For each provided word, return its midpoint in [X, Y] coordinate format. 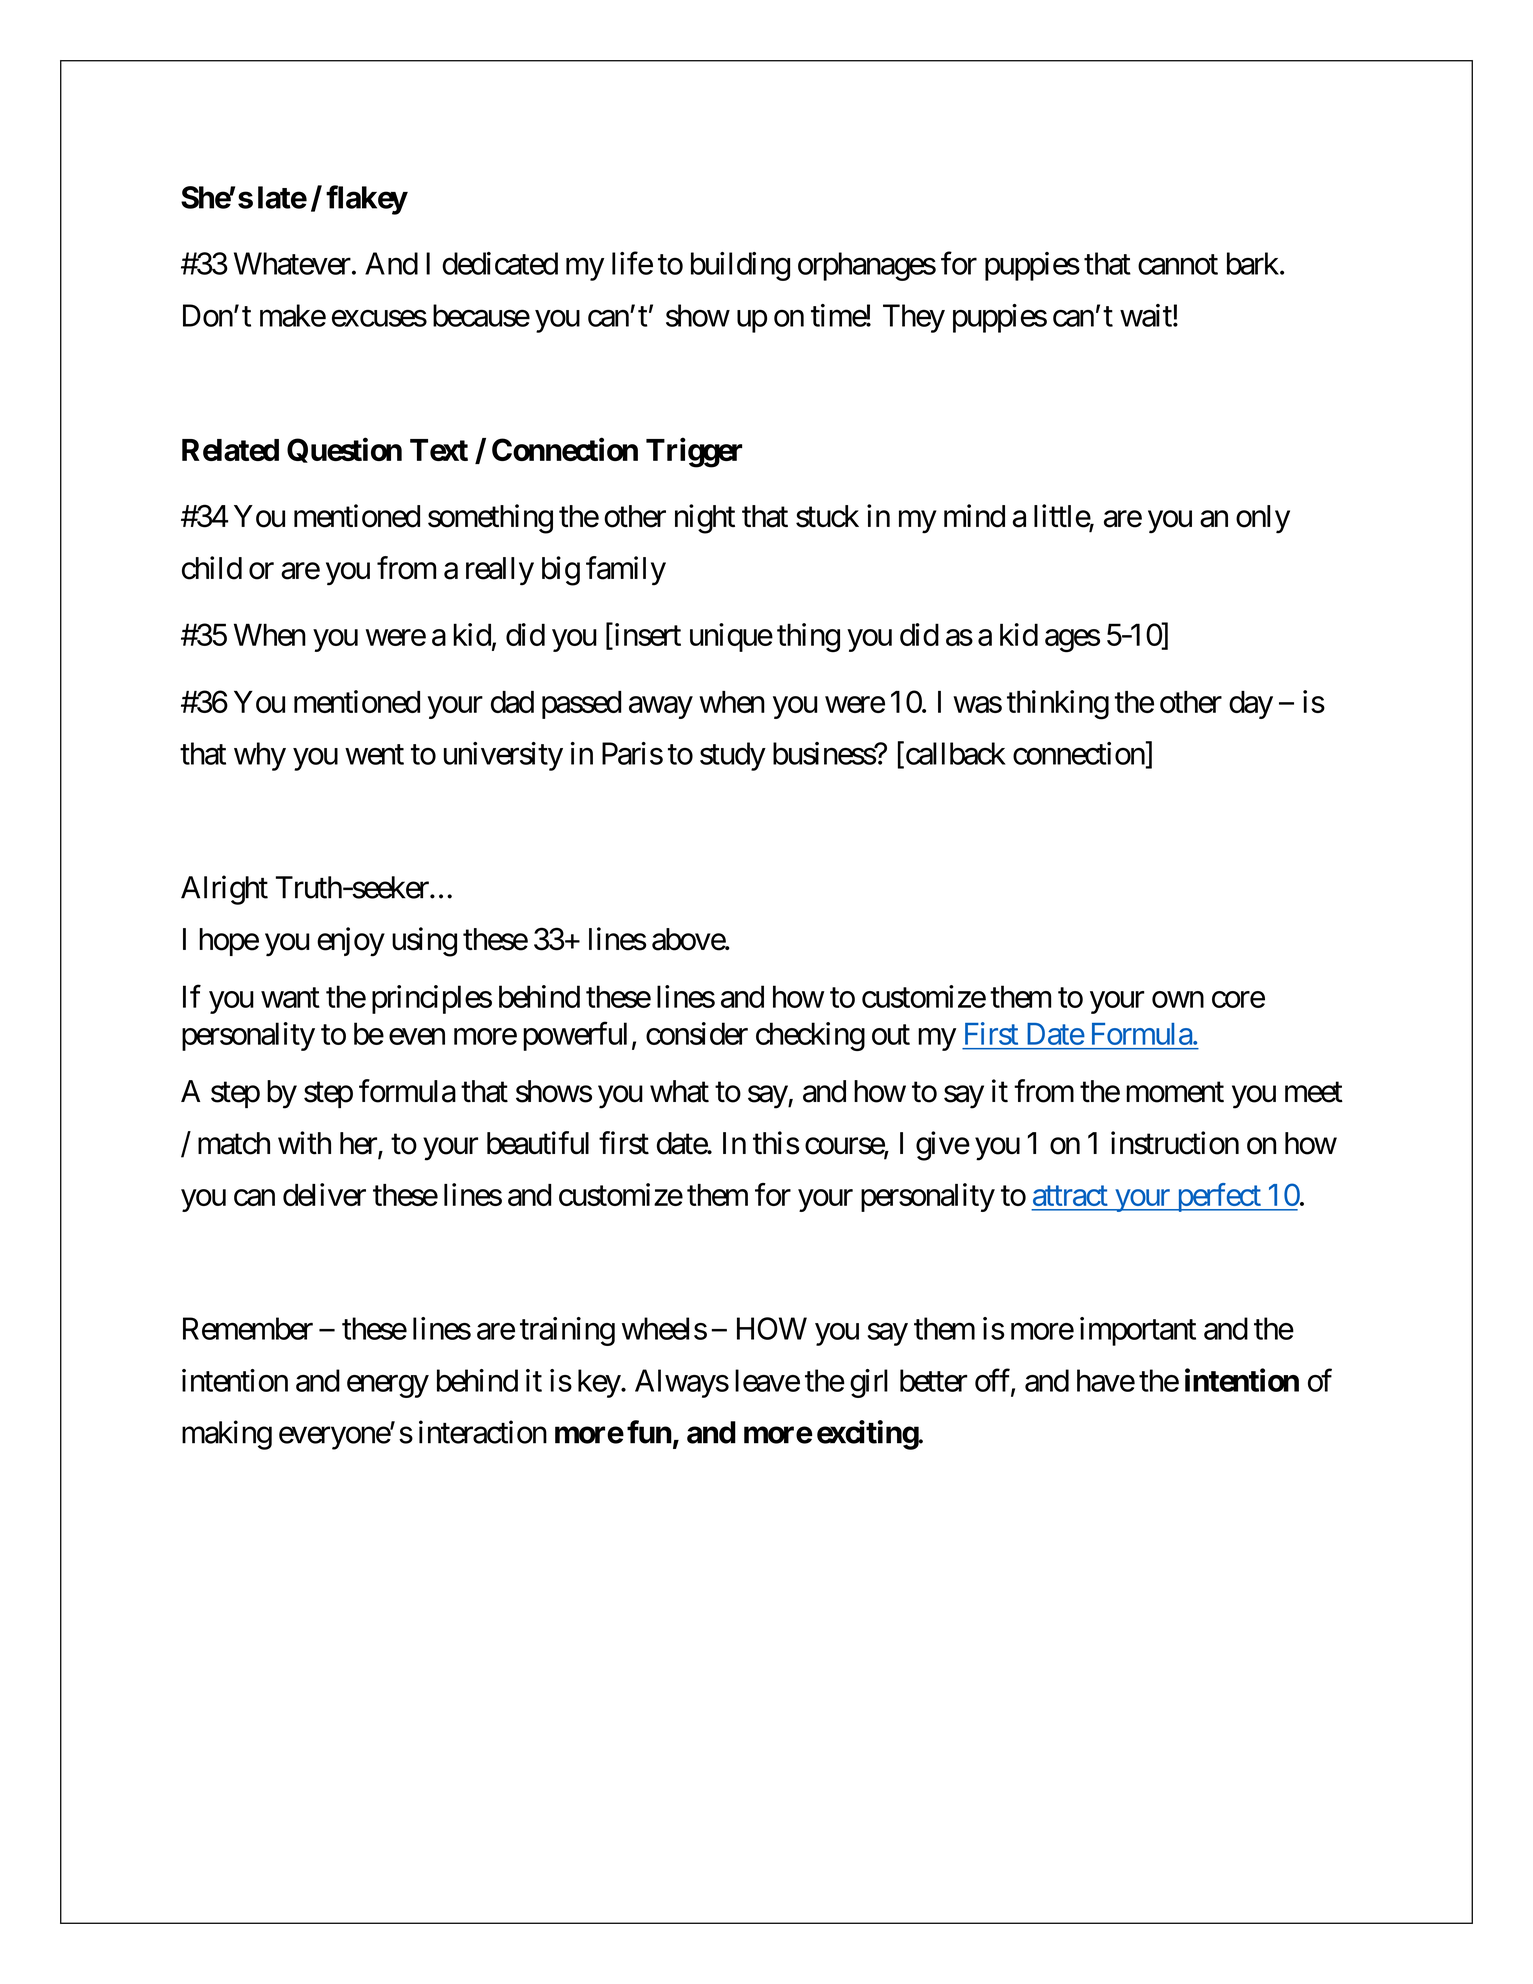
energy [388, 1386]
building [740, 266]
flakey [366, 200]
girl [869, 1383]
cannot [1178, 265]
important [1138, 1331]
